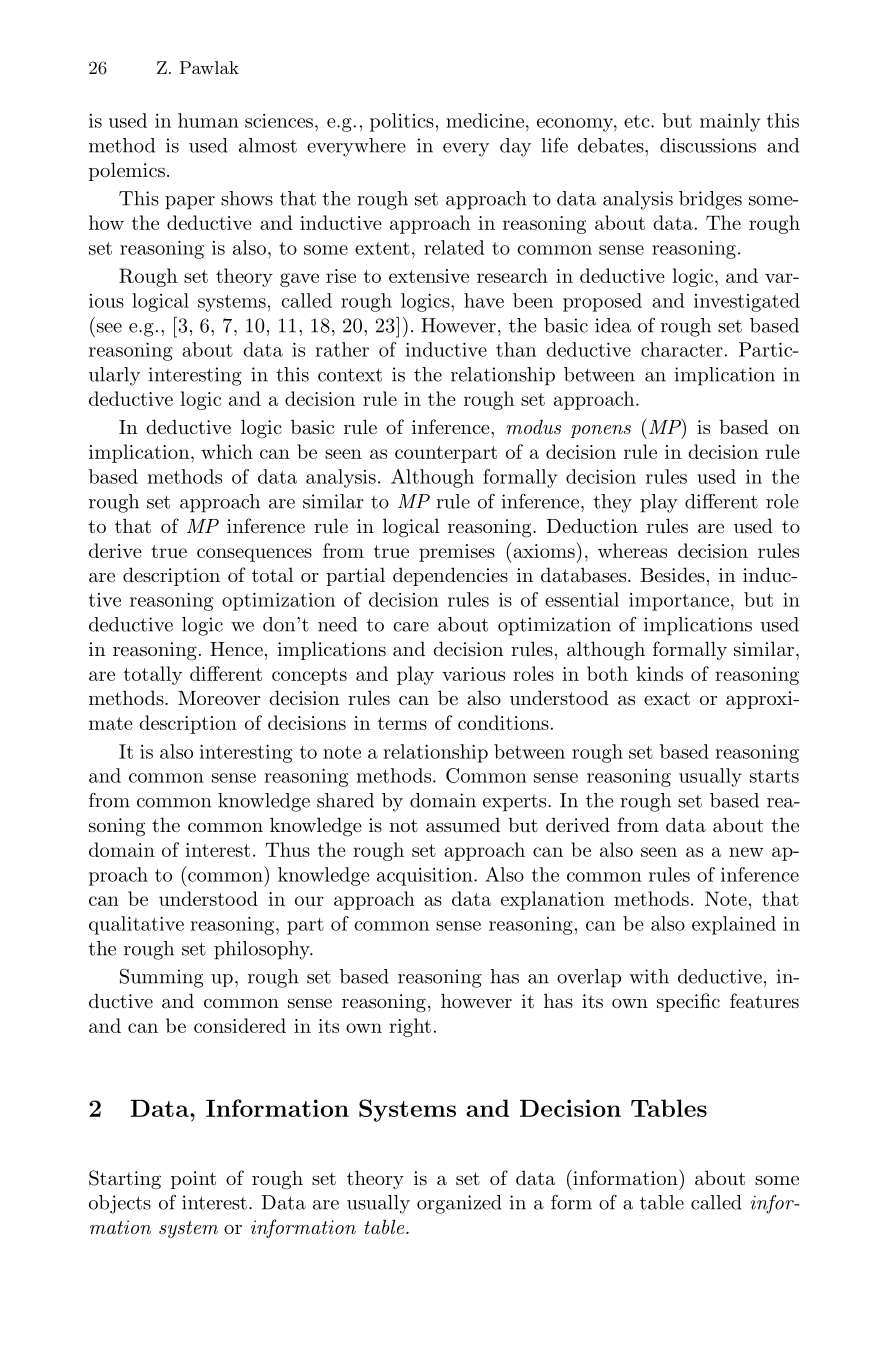 This screenshot has width=887, height=1372. I want to click on kinds, so click(659, 673).
